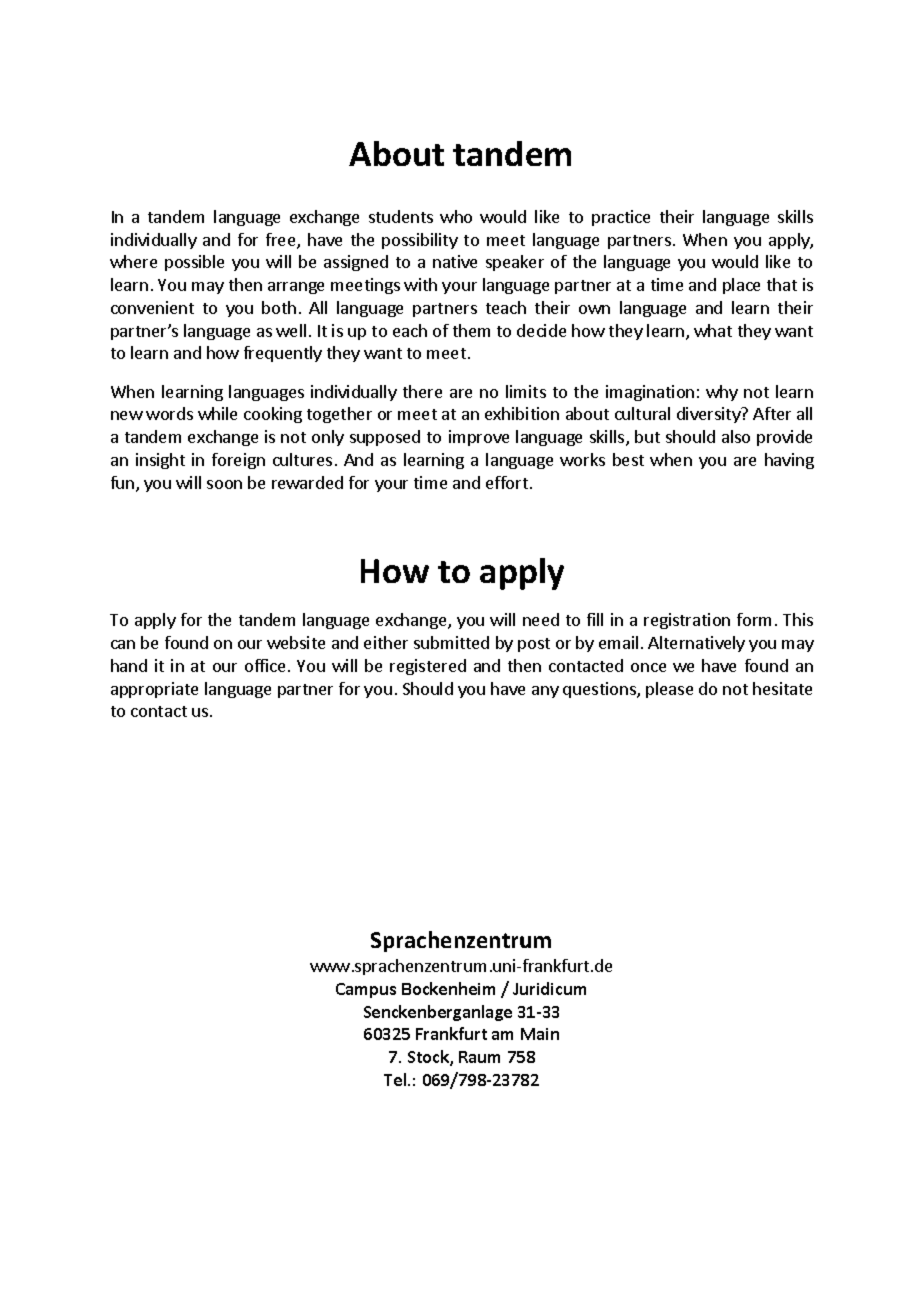 The height and width of the screenshot is (1308, 924). I want to click on effort, so click(507, 482).
